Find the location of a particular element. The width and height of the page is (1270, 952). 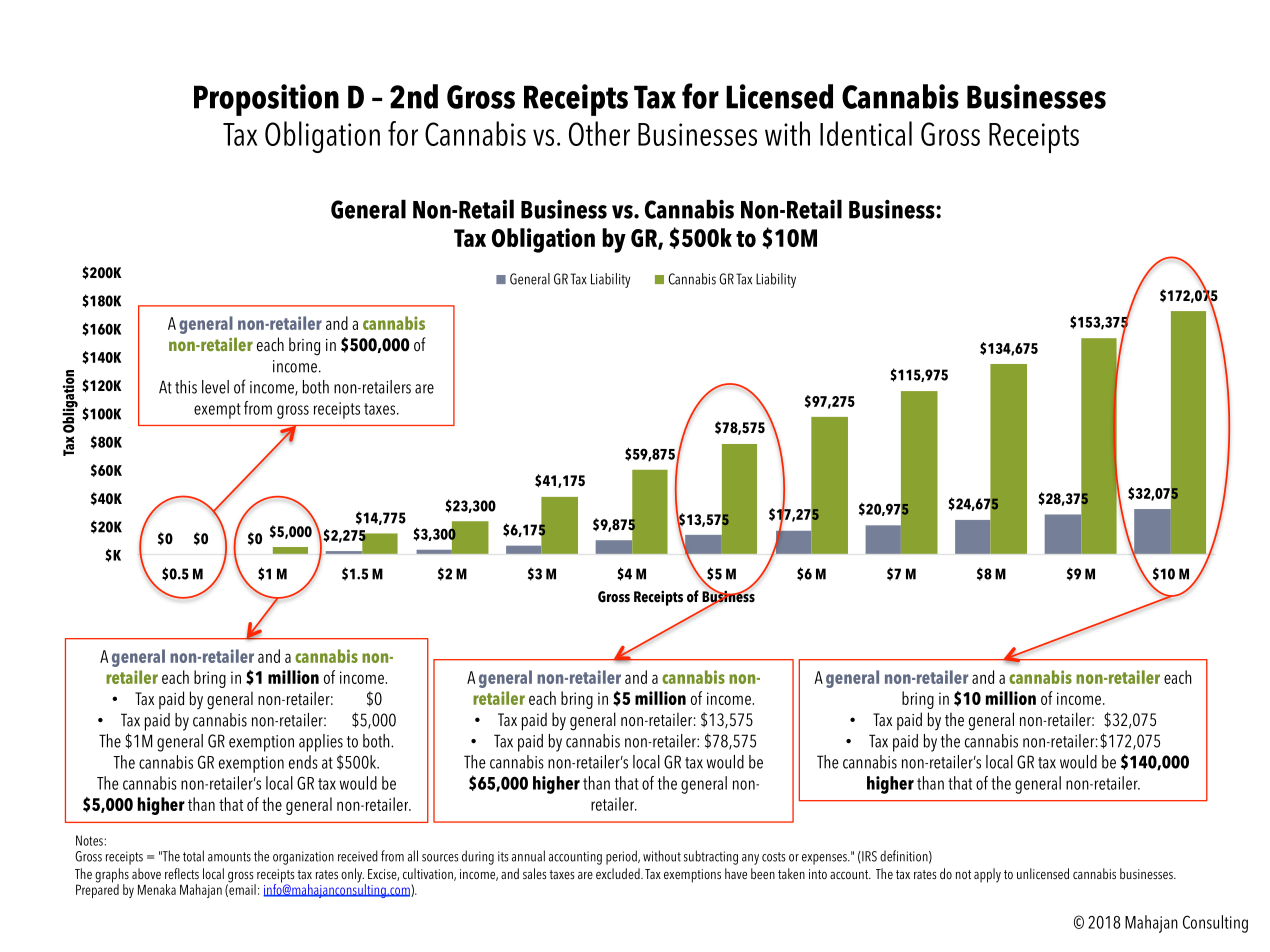

ends is located at coordinates (303, 762).
